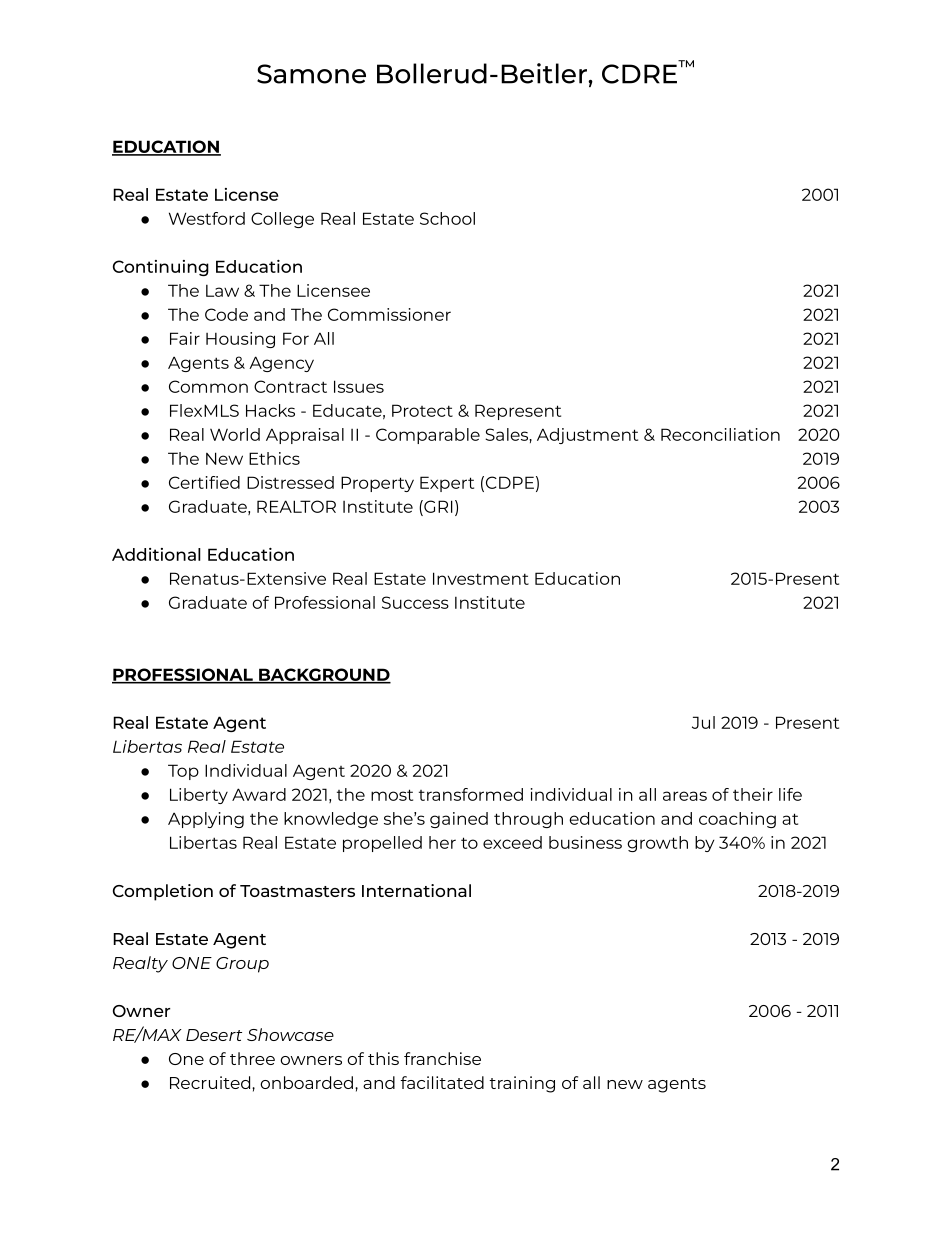  I want to click on School, so click(447, 218).
